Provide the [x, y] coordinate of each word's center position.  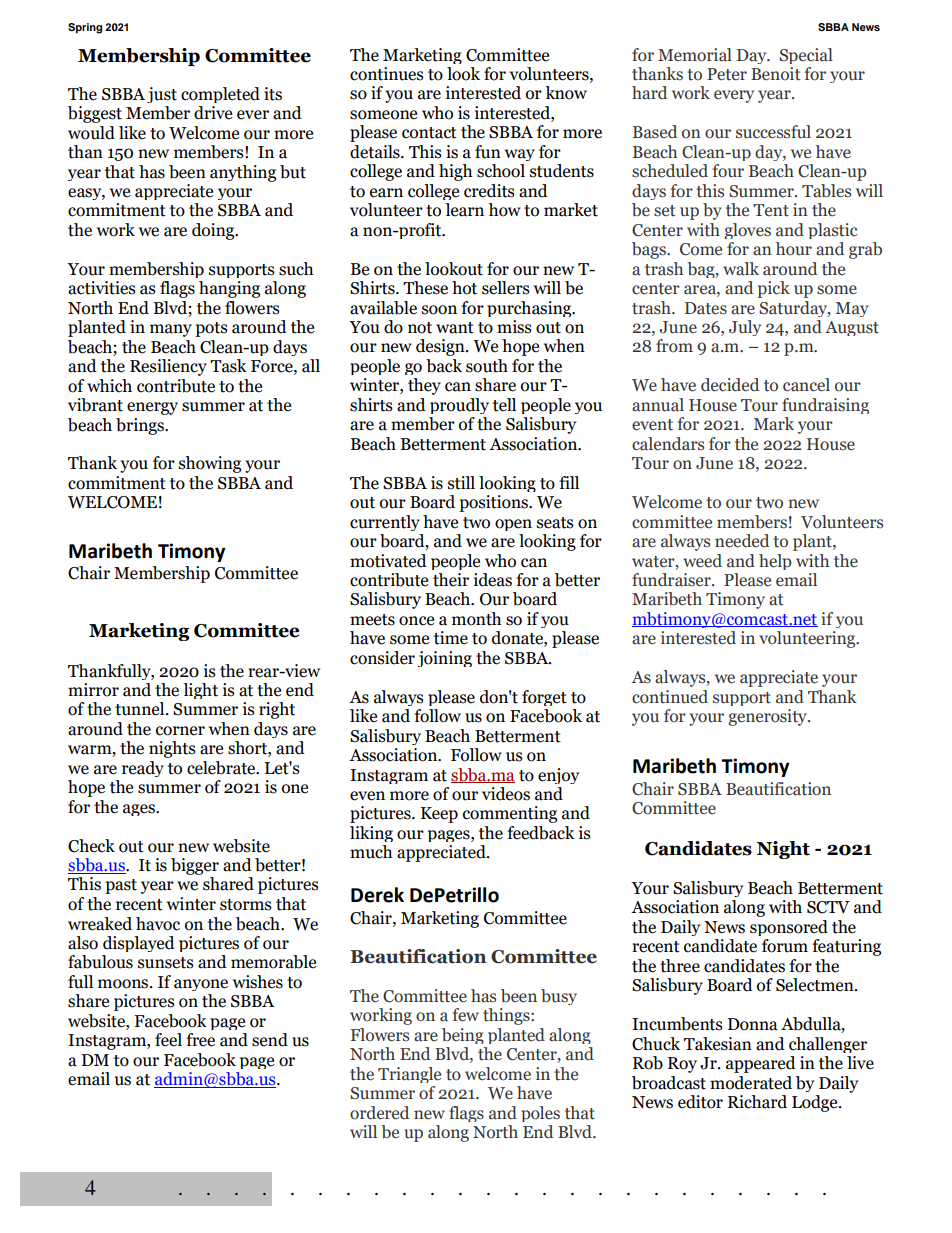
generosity [768, 717]
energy [152, 408]
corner [180, 731]
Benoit [776, 74]
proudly [459, 406]
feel [168, 1040]
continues [387, 74]
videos [506, 794]
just [162, 95]
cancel [806, 385]
